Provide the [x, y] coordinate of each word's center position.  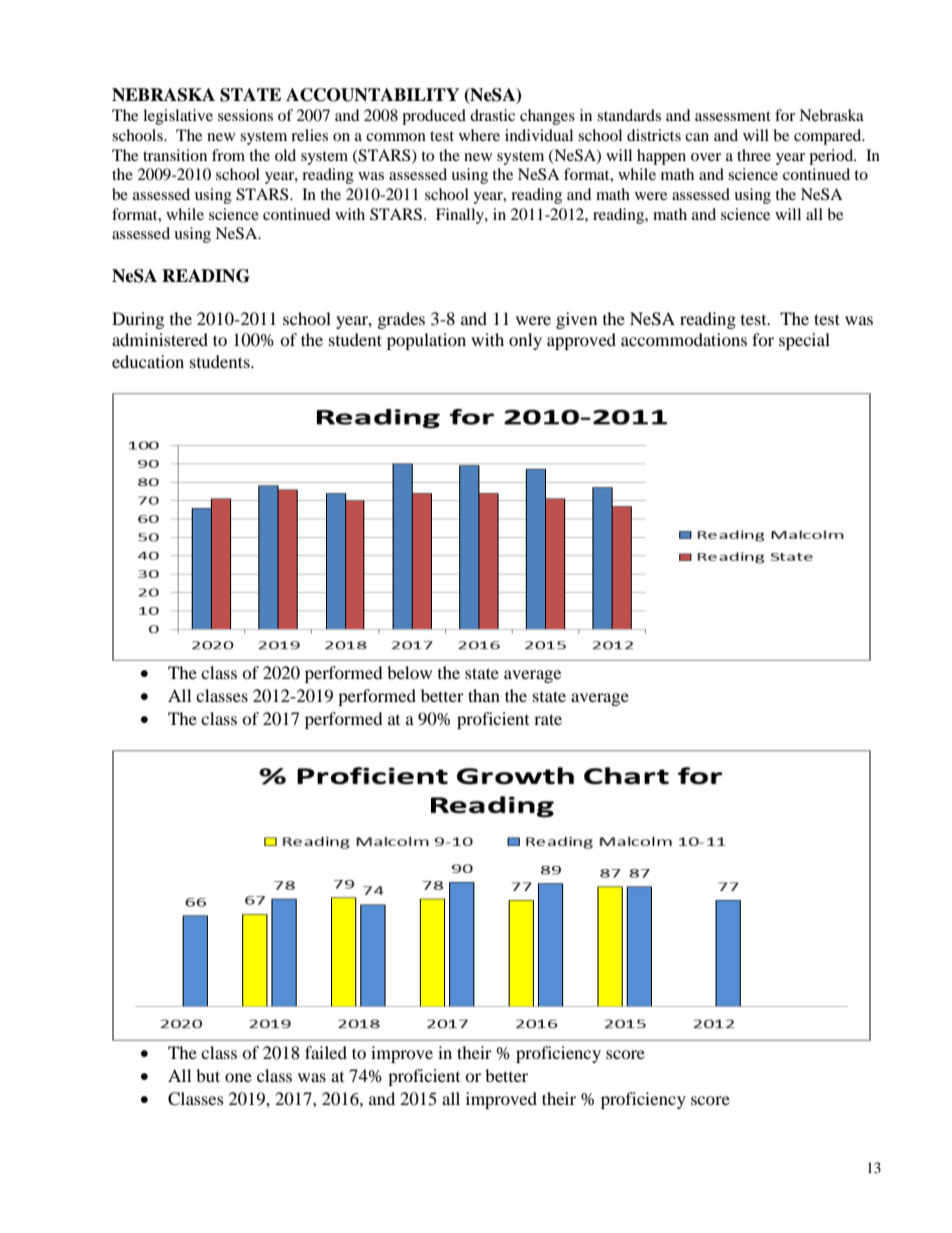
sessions [245, 115]
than [484, 695]
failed [326, 1052]
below [409, 672]
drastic [492, 115]
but [208, 1075]
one [238, 1077]
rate [548, 719]
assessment [733, 116]
